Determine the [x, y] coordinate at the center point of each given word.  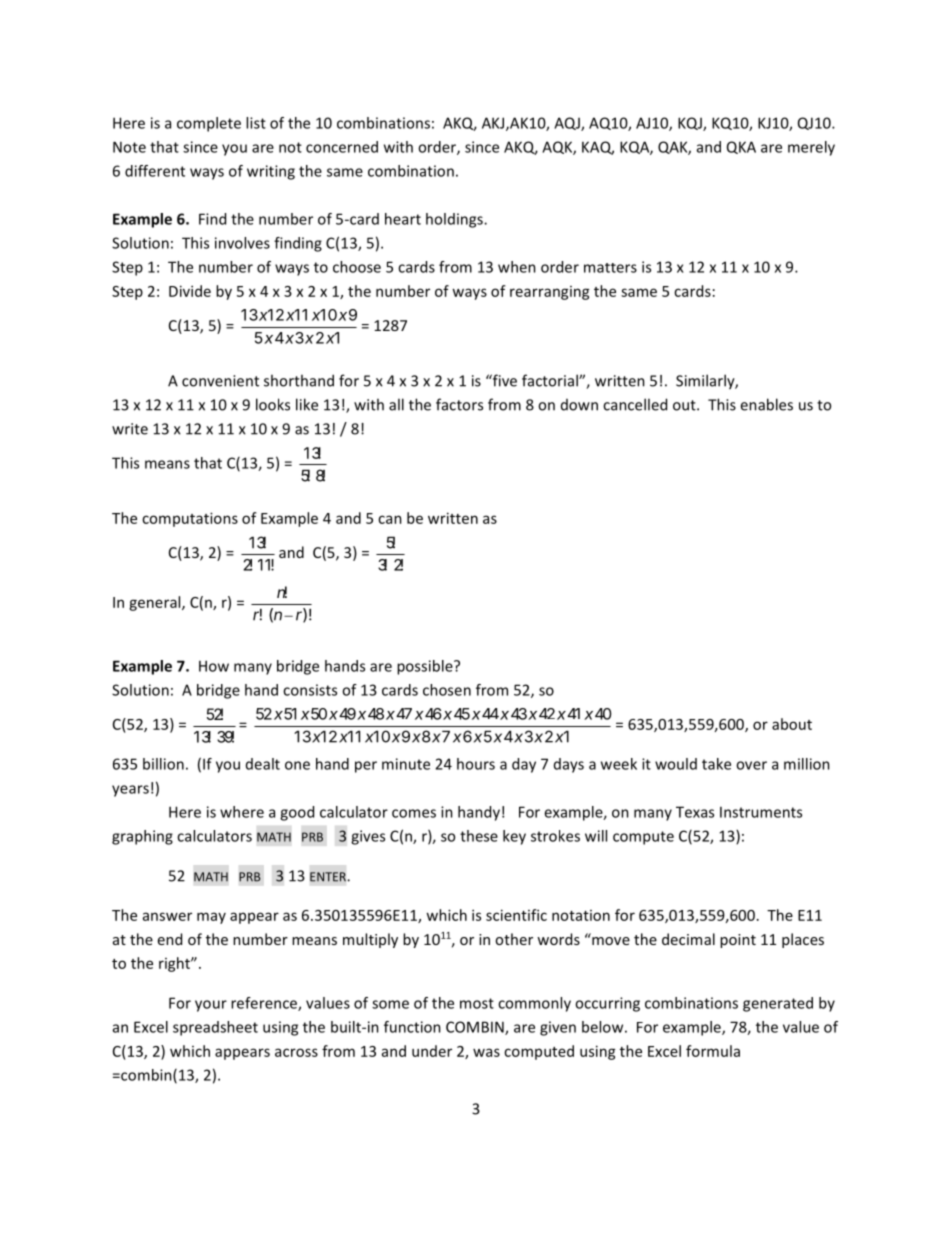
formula [713, 1051]
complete [209, 124]
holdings [455, 220]
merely [811, 148]
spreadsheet [215, 1028]
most [477, 1003]
